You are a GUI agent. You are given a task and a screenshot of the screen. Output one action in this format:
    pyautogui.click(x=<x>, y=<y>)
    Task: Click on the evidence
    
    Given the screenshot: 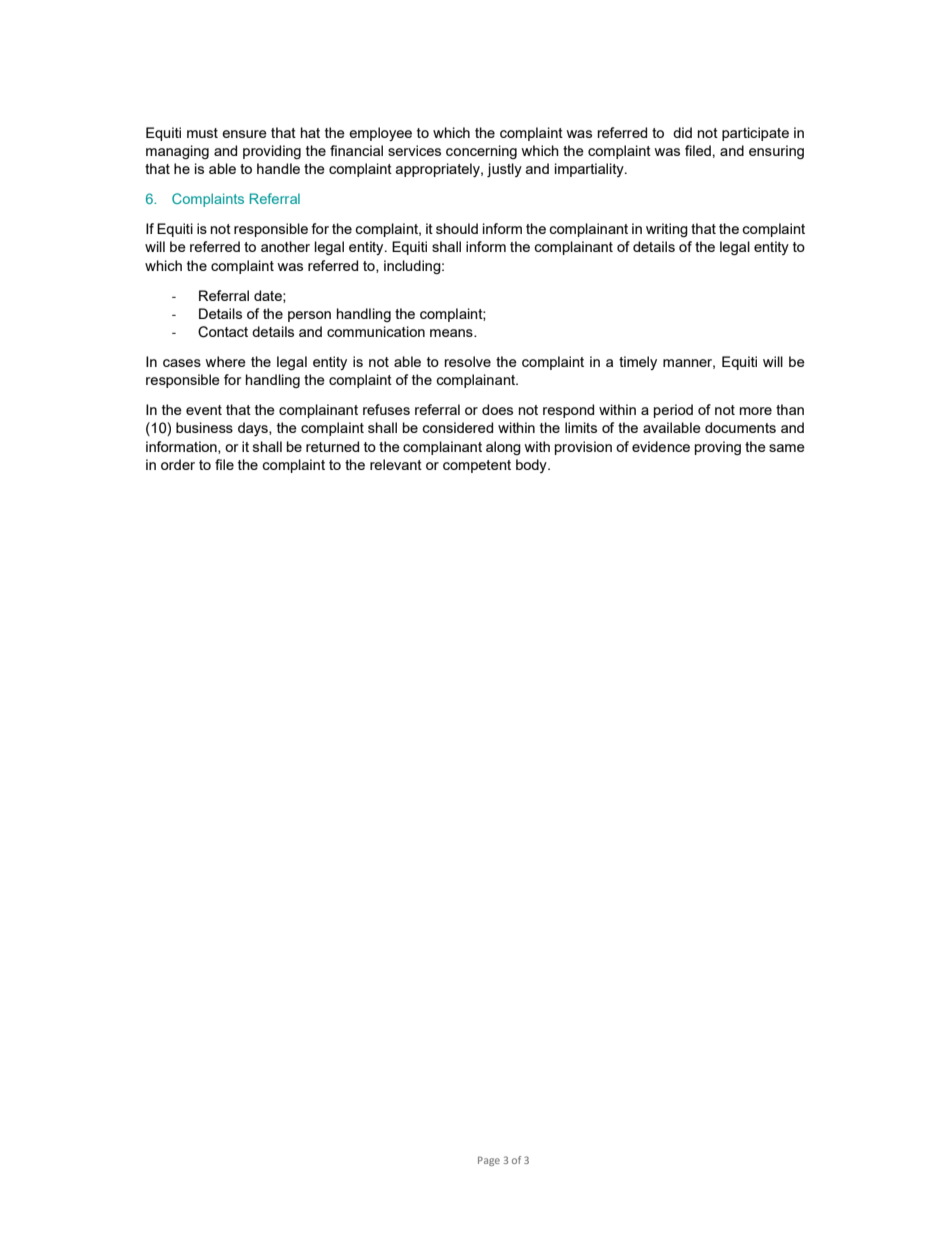 What is the action you would take?
    pyautogui.click(x=661, y=446)
